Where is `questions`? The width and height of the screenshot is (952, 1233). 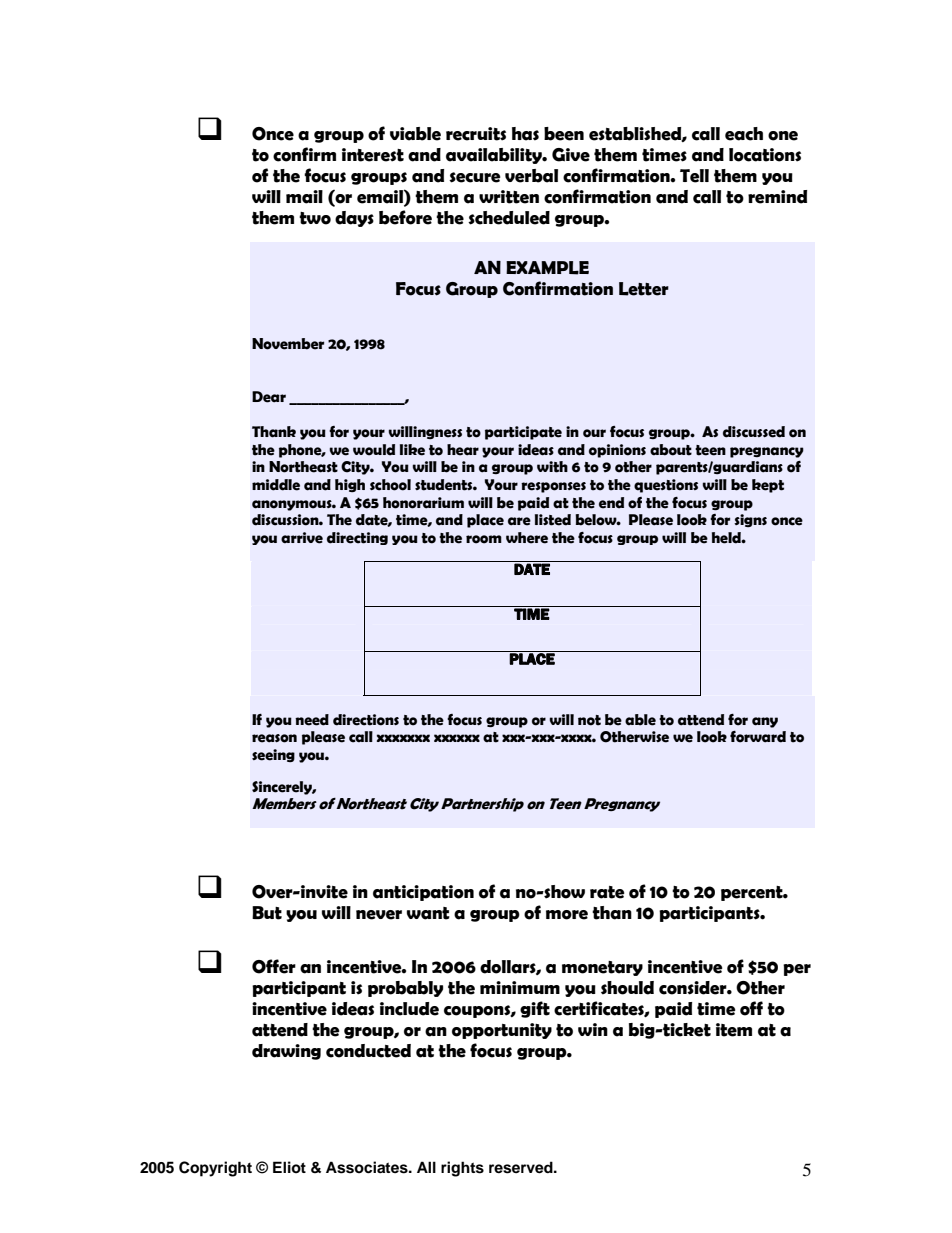
questions is located at coordinates (666, 486).
